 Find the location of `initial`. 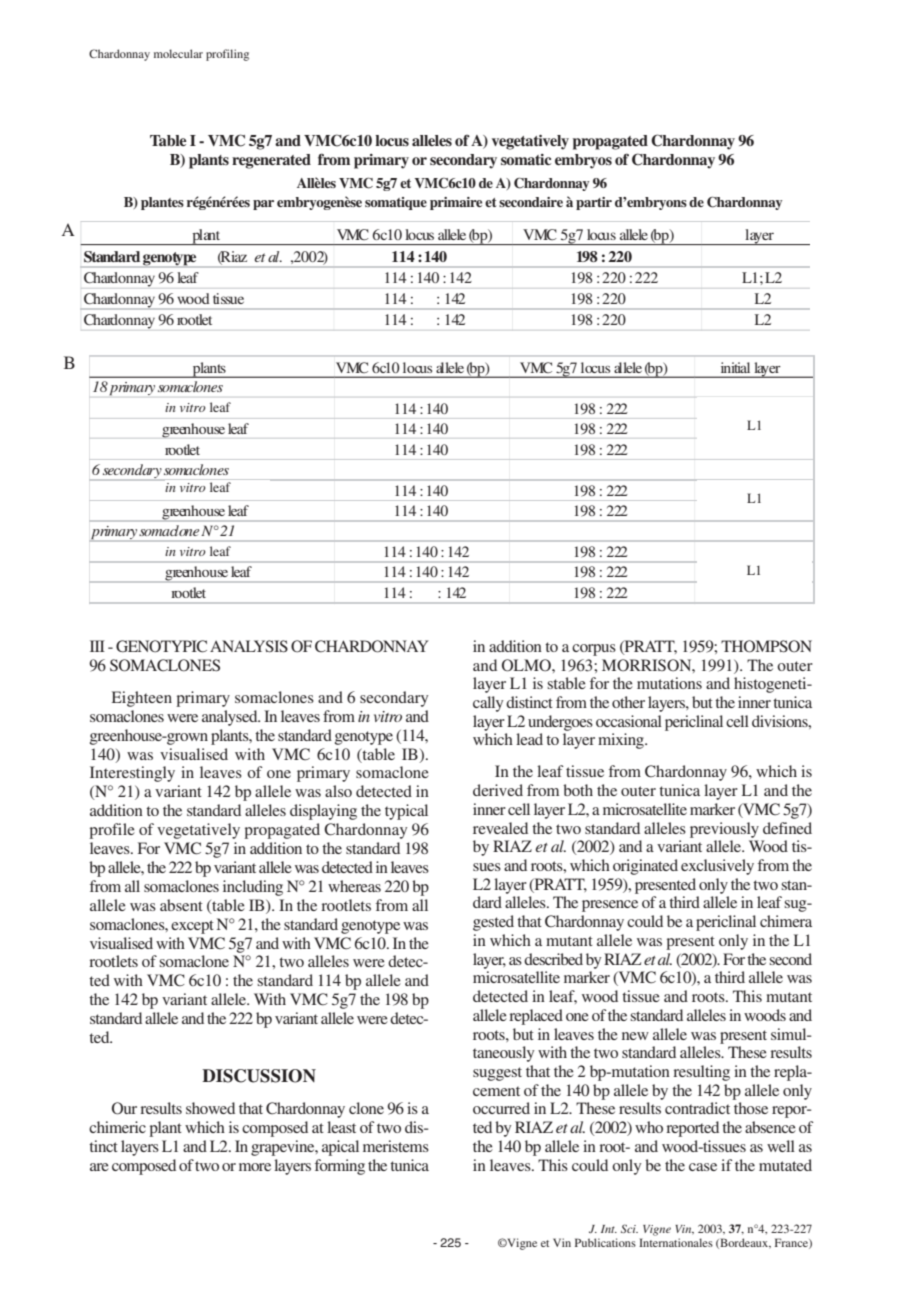

initial is located at coordinates (735, 367).
